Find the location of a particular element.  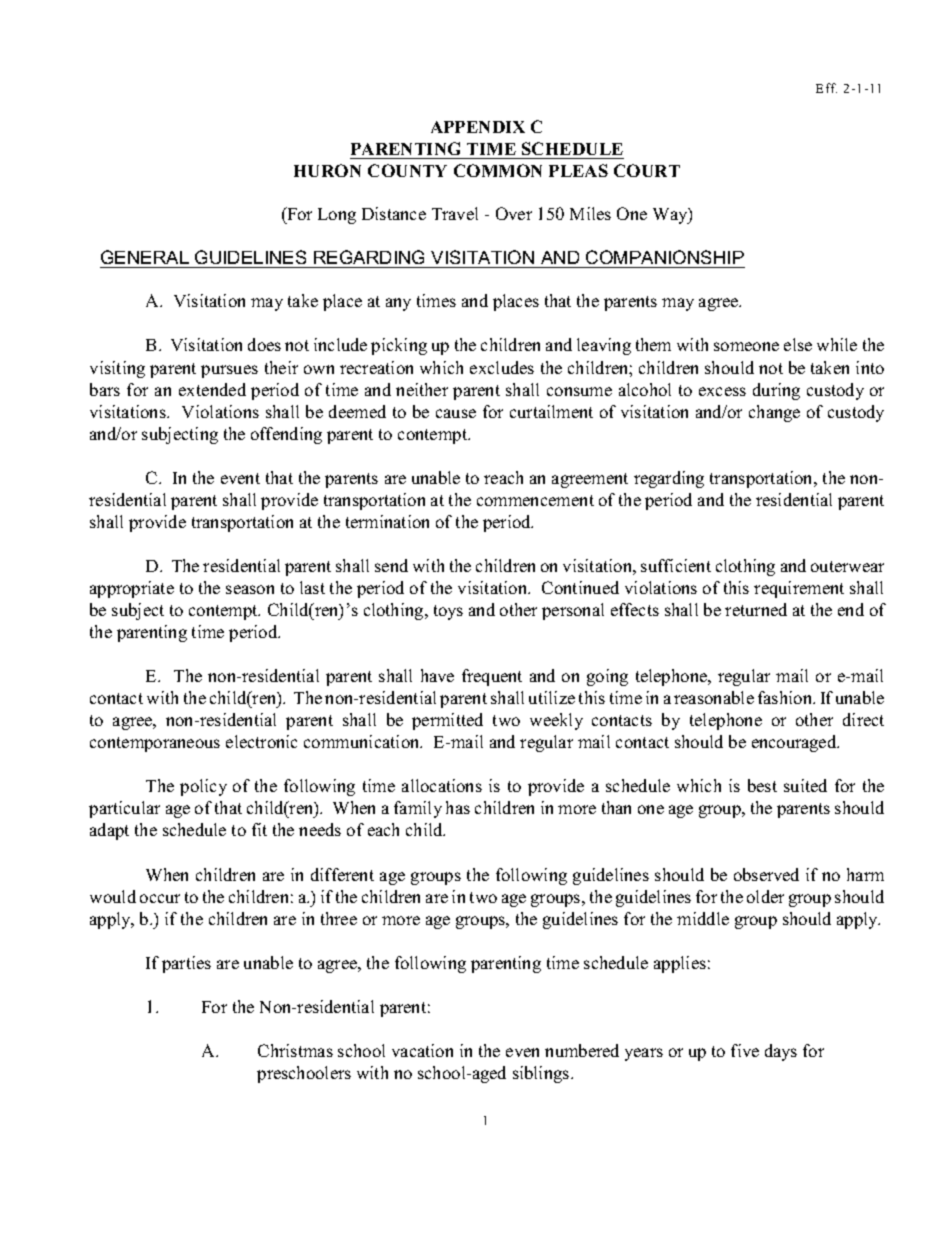

COMMON is located at coordinates (498, 170).
